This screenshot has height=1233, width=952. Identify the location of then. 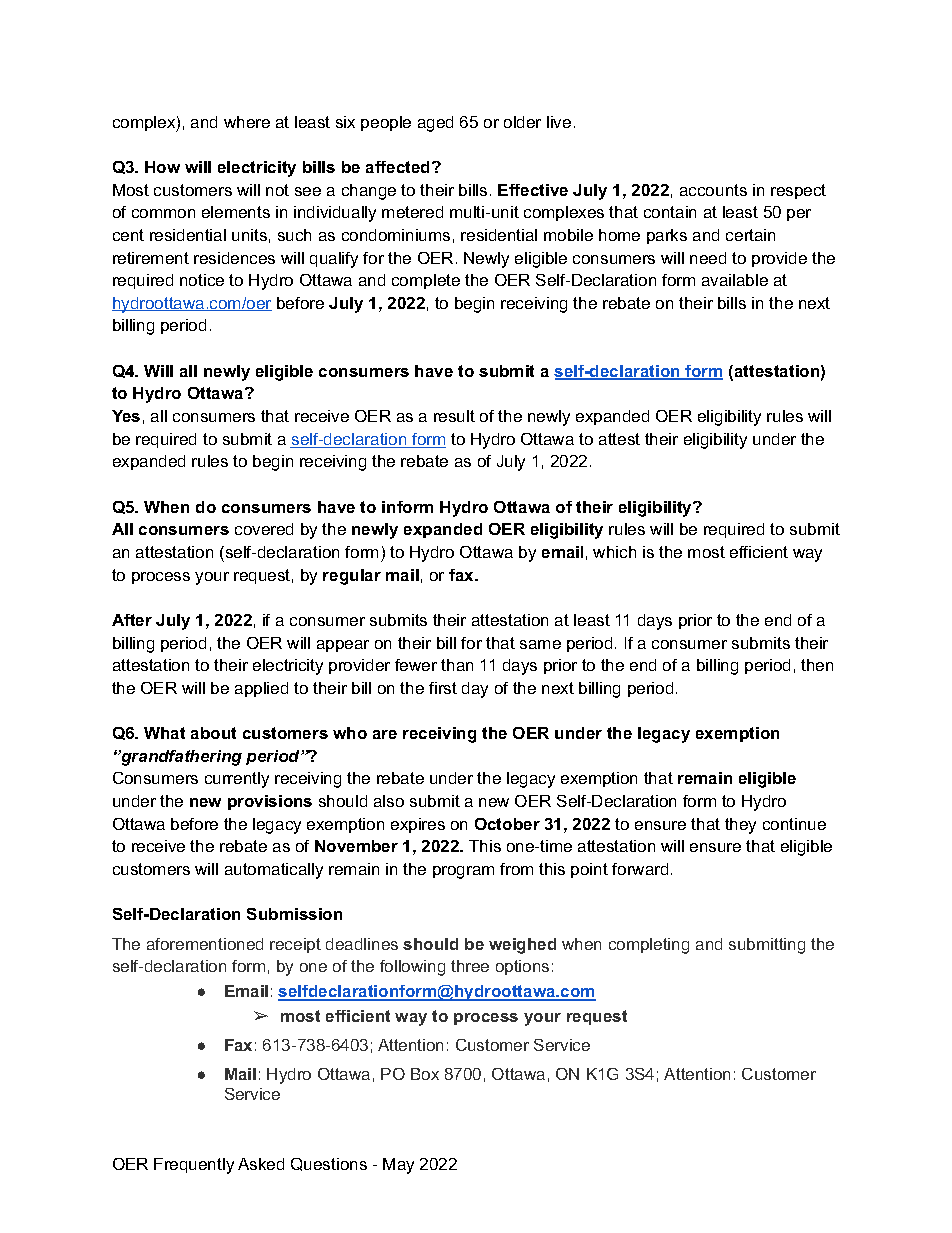
(817, 665).
